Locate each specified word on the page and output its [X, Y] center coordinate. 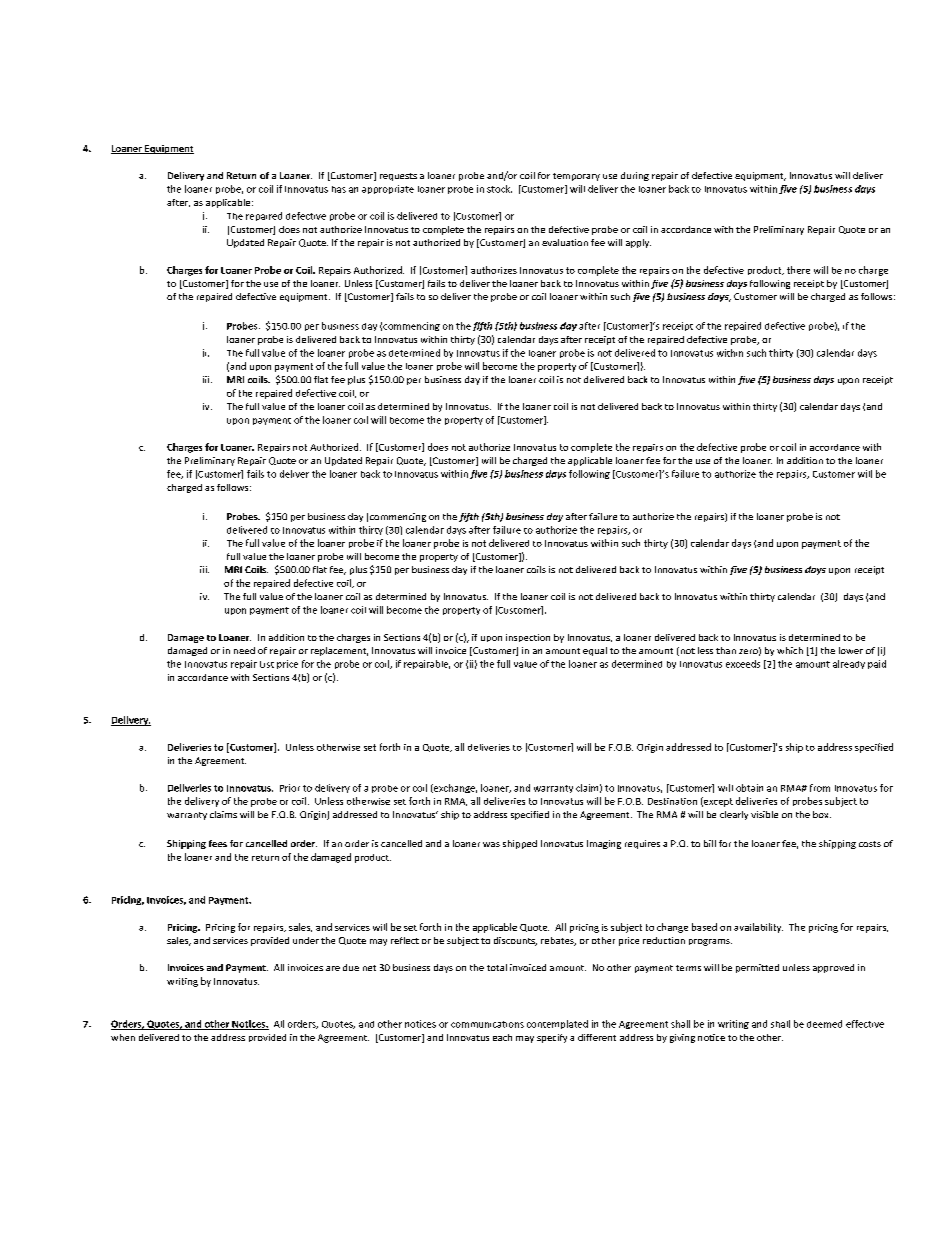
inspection [528, 638]
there [798, 270]
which [790, 650]
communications [487, 1024]
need [244, 650]
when [123, 1037]
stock [499, 189]
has [339, 189]
